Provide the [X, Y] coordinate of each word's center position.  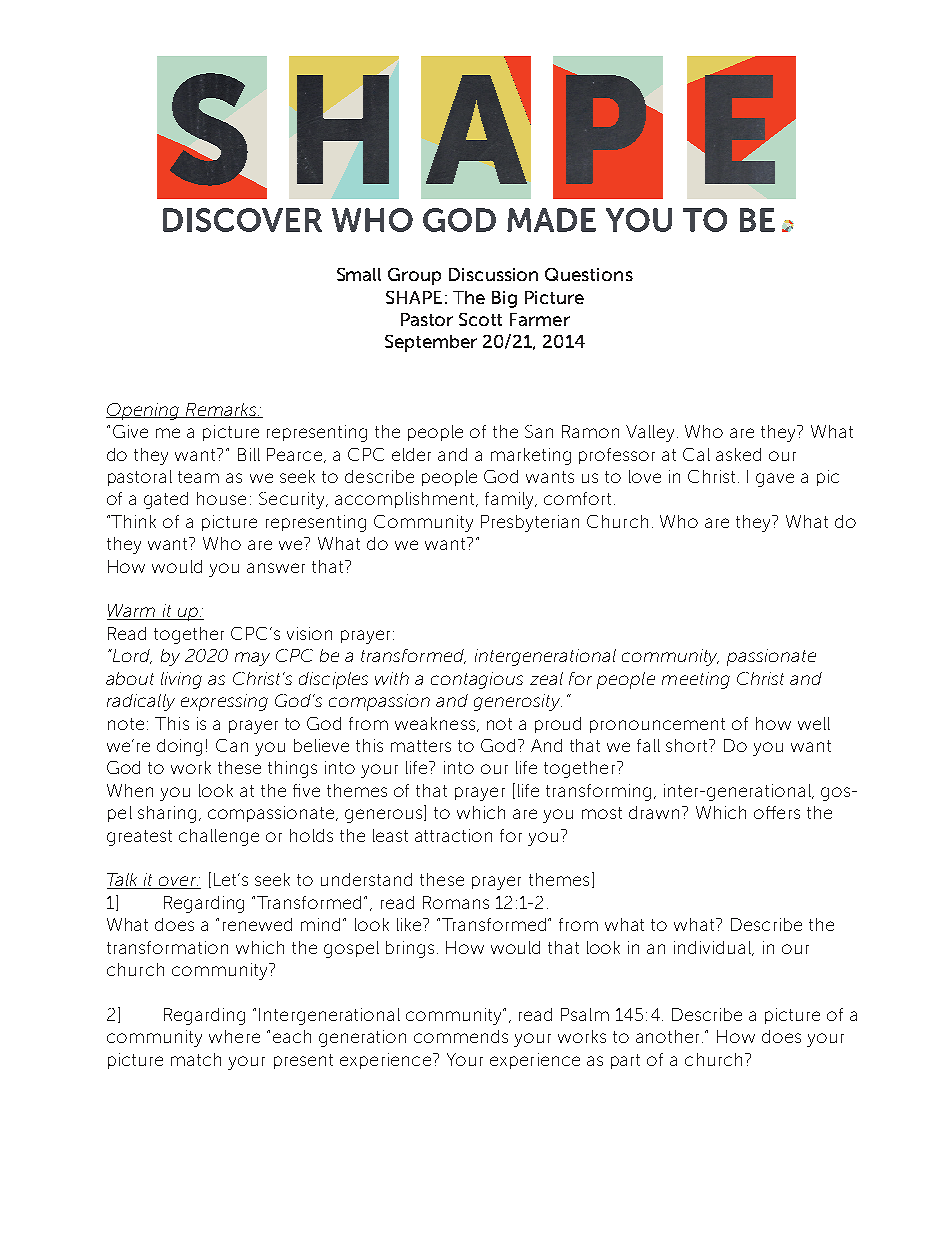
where [234, 1036]
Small [359, 274]
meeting [696, 680]
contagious [477, 680]
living [181, 680]
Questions [589, 274]
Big [504, 299]
